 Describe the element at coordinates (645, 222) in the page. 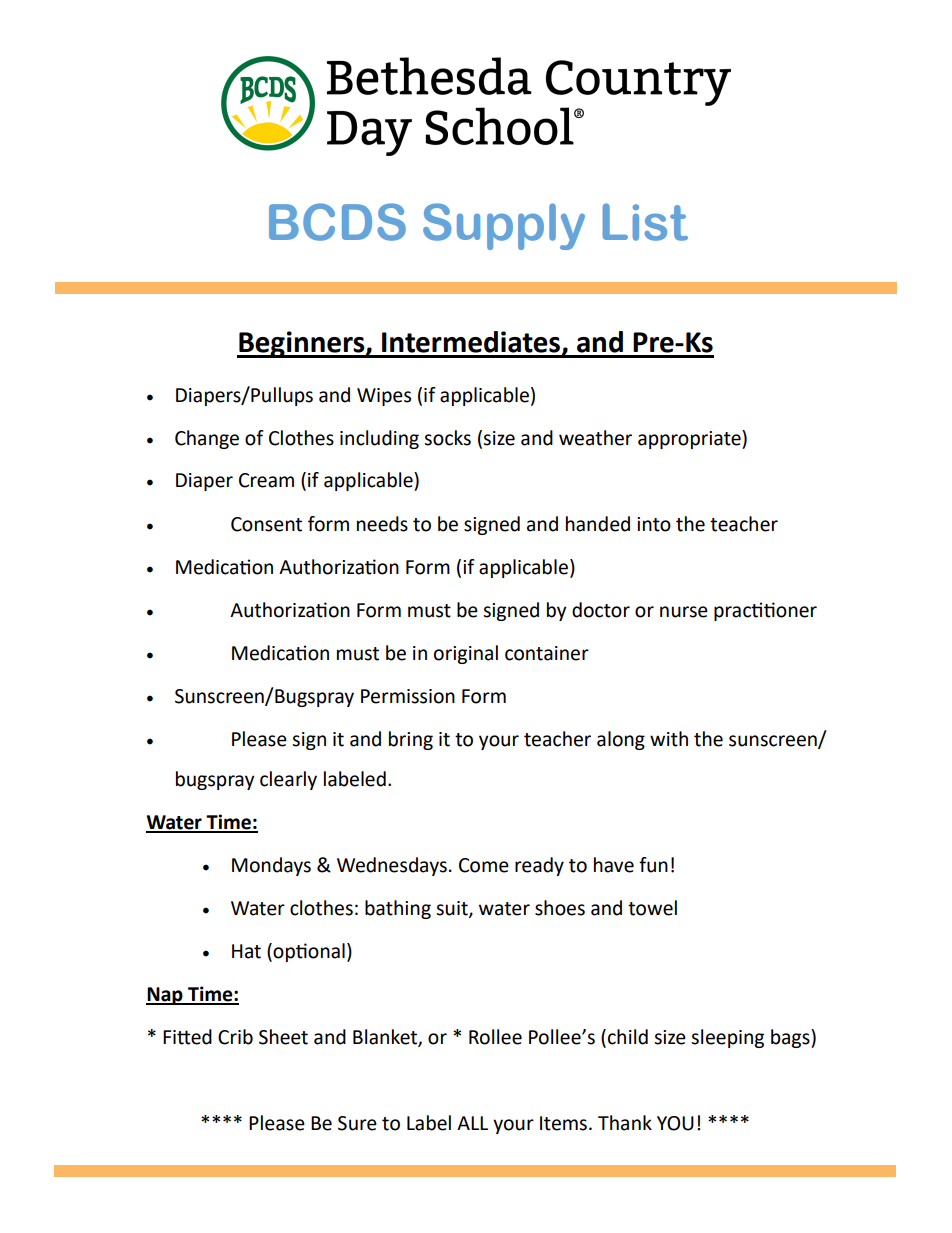

I see `List` at that location.
